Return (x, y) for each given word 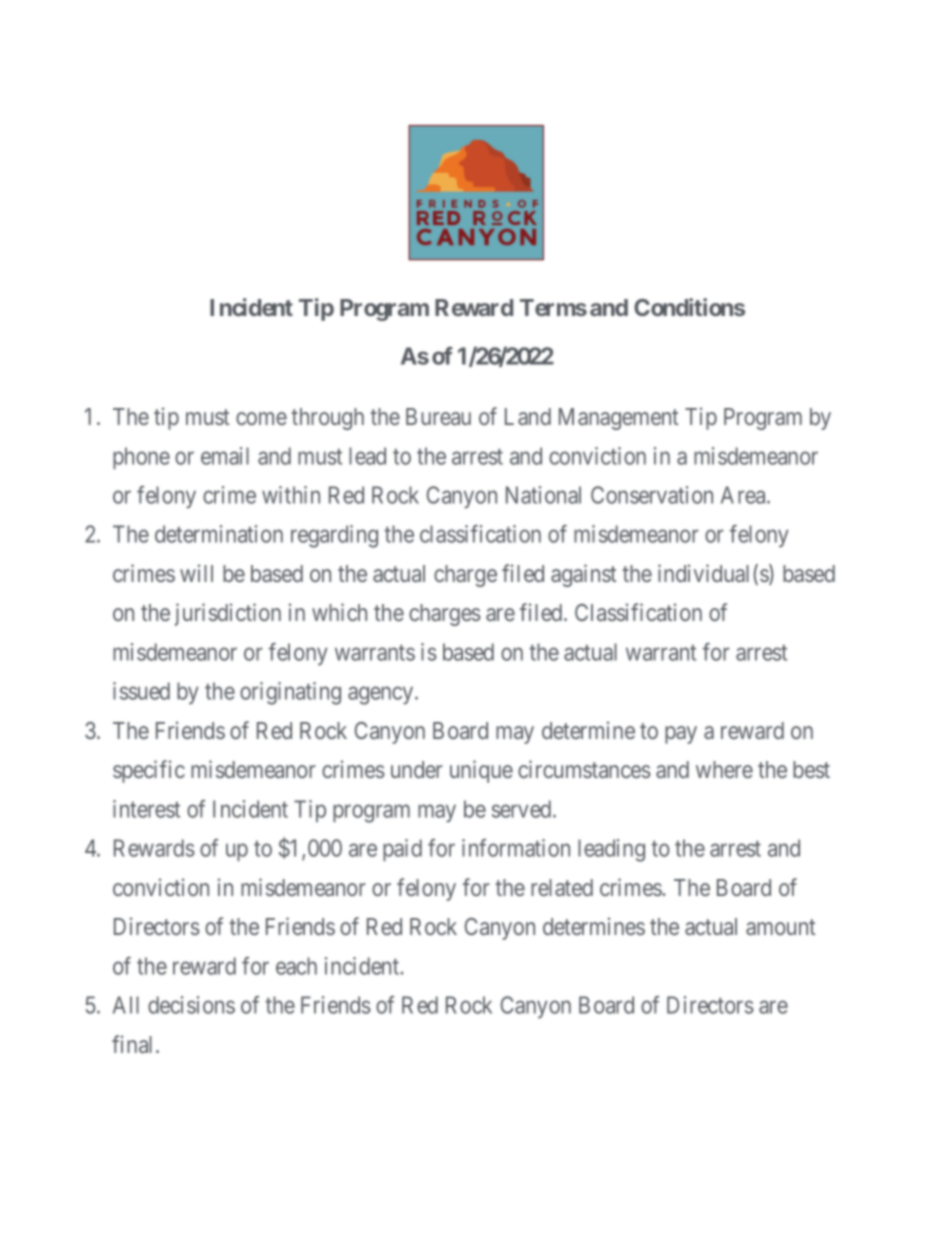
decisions (191, 1005)
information (516, 848)
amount (780, 927)
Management (618, 419)
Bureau (438, 416)
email (225, 456)
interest (146, 809)
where (724, 769)
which (339, 612)
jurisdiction (228, 614)
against (583, 575)
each (296, 966)
